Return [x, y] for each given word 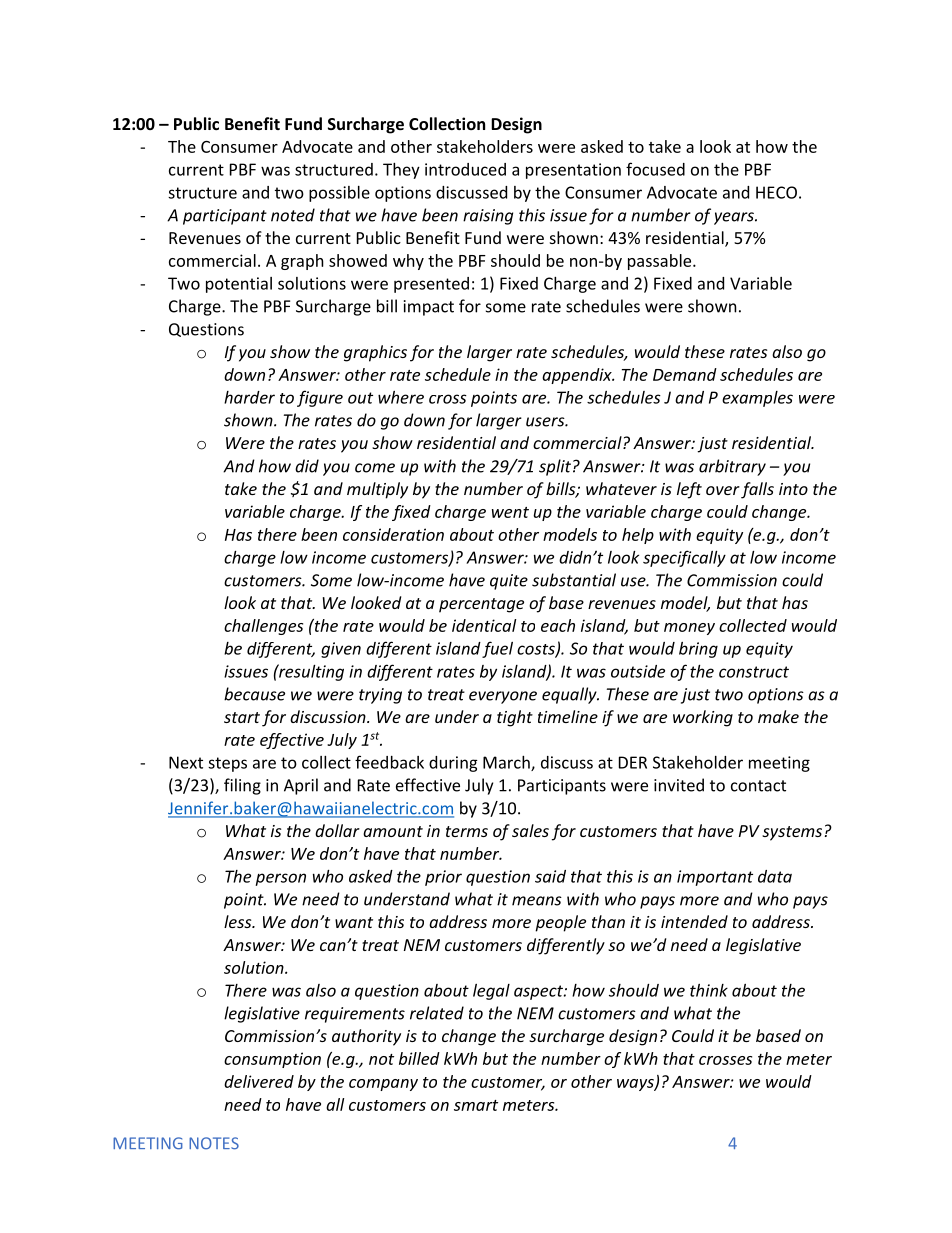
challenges [263, 627]
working [703, 718]
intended [694, 921]
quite [509, 582]
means [537, 901]
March [507, 763]
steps [227, 764]
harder [249, 397]
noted [293, 215]
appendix [578, 376]
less [239, 921]
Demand [685, 374]
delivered [259, 1081]
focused [655, 169]
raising [488, 217]
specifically [684, 558]
